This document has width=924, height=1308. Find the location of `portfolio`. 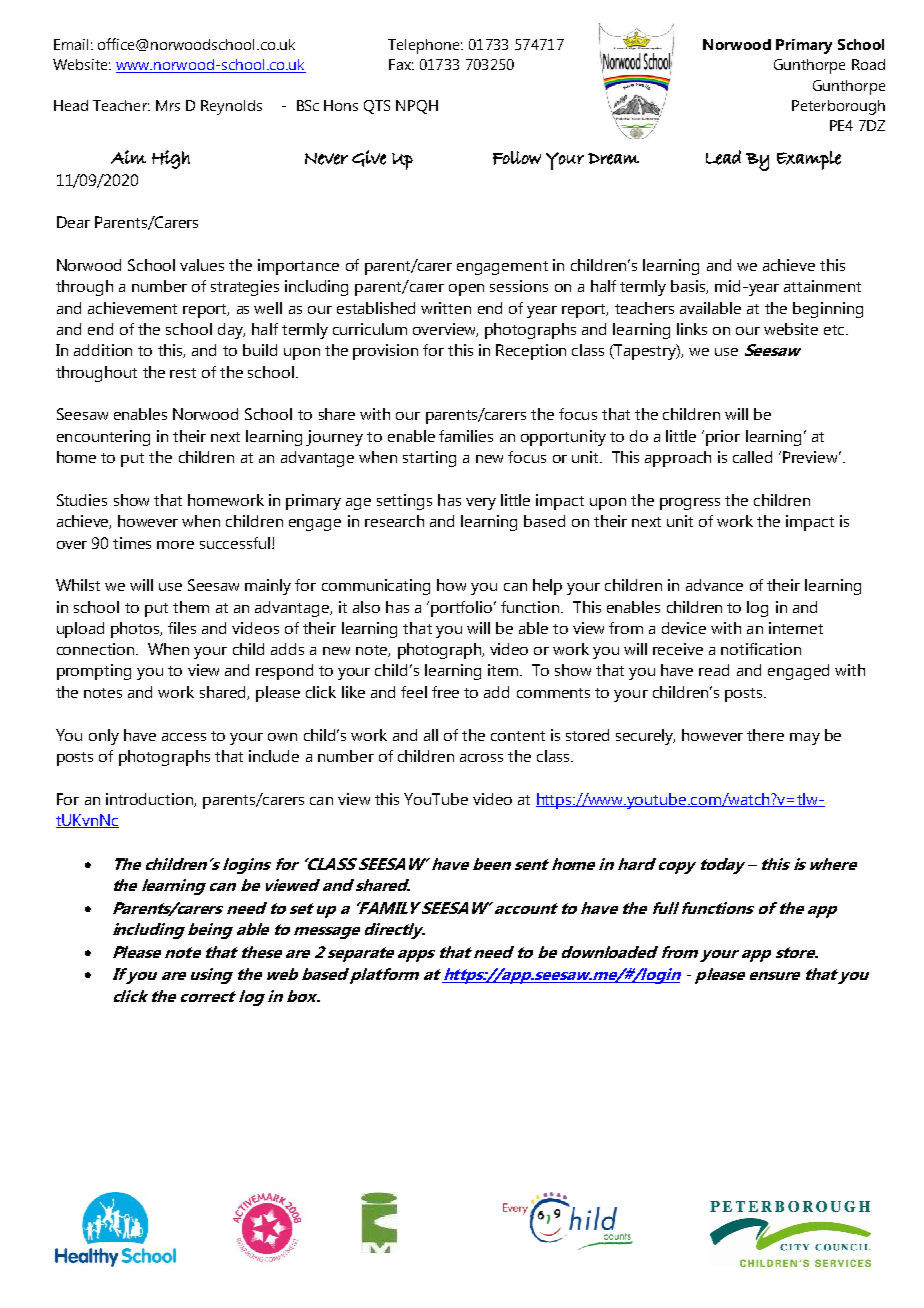

portfolio is located at coordinates (463, 609).
